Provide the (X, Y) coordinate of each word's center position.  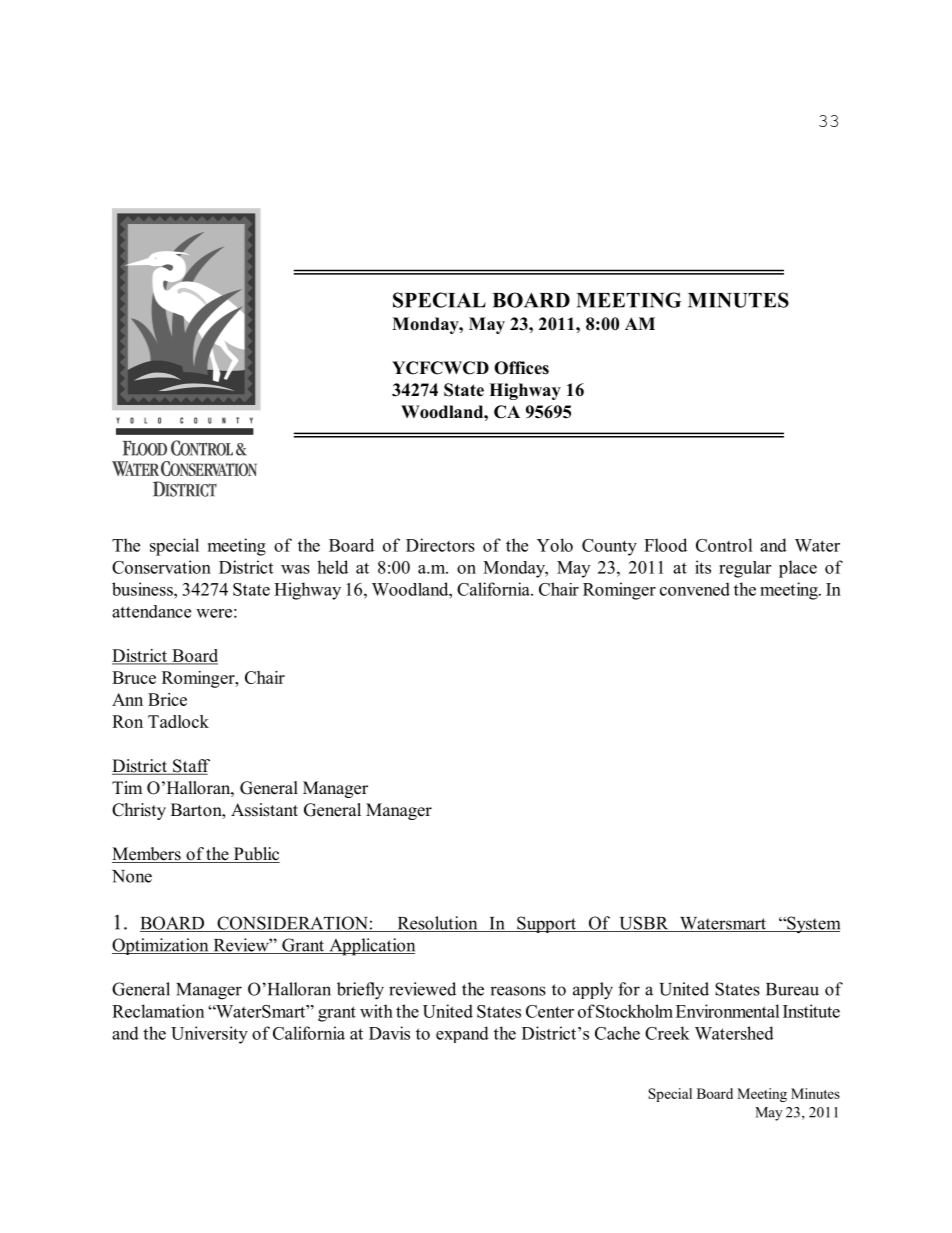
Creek (667, 1033)
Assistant (264, 810)
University (209, 1035)
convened (695, 589)
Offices (521, 368)
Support (547, 924)
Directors (440, 545)
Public (255, 855)
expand (462, 1034)
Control (724, 545)
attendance (151, 611)
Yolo (555, 545)
